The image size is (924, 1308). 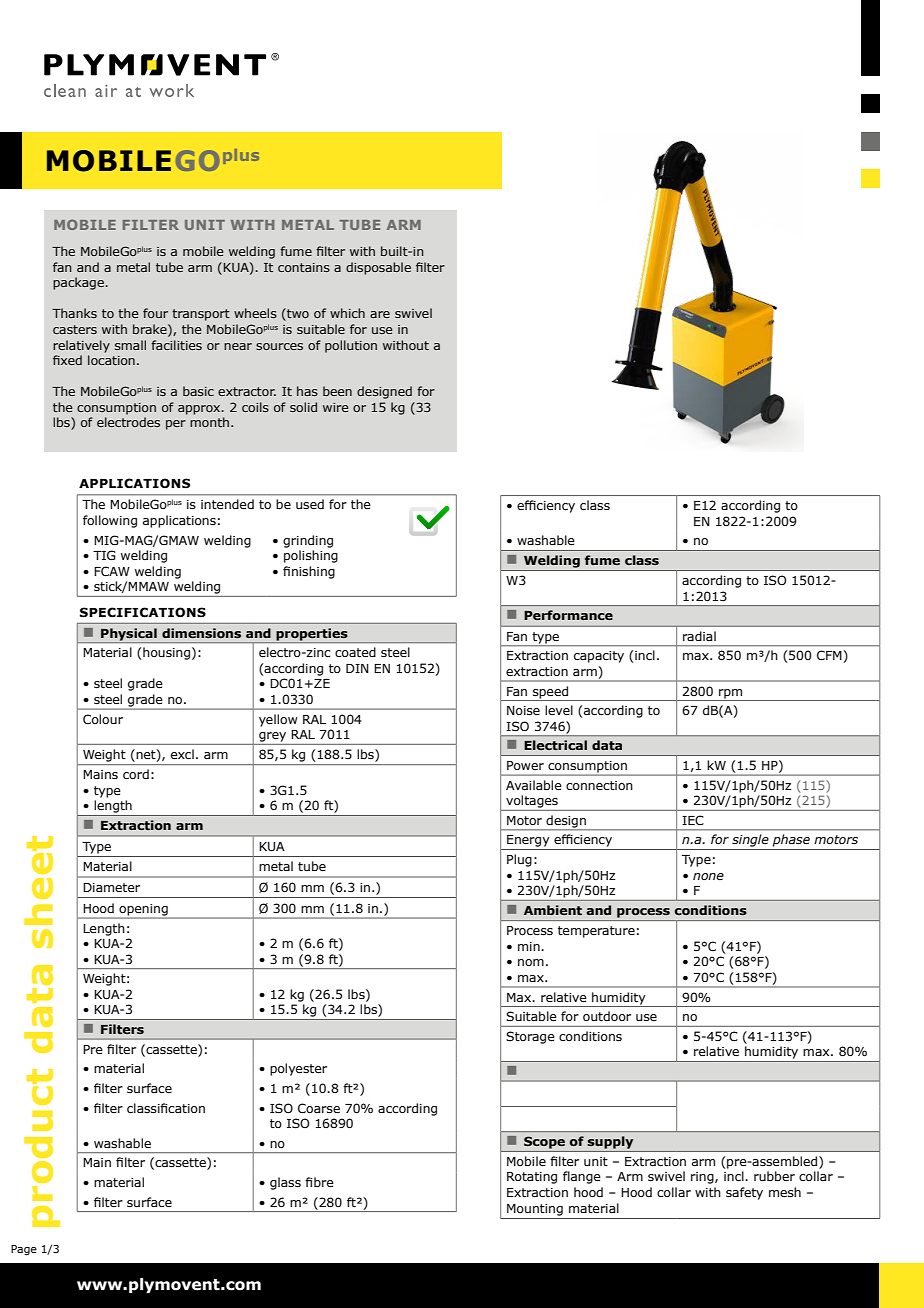 What do you see at coordinates (380, 314) in the screenshot?
I see `are` at bounding box center [380, 314].
